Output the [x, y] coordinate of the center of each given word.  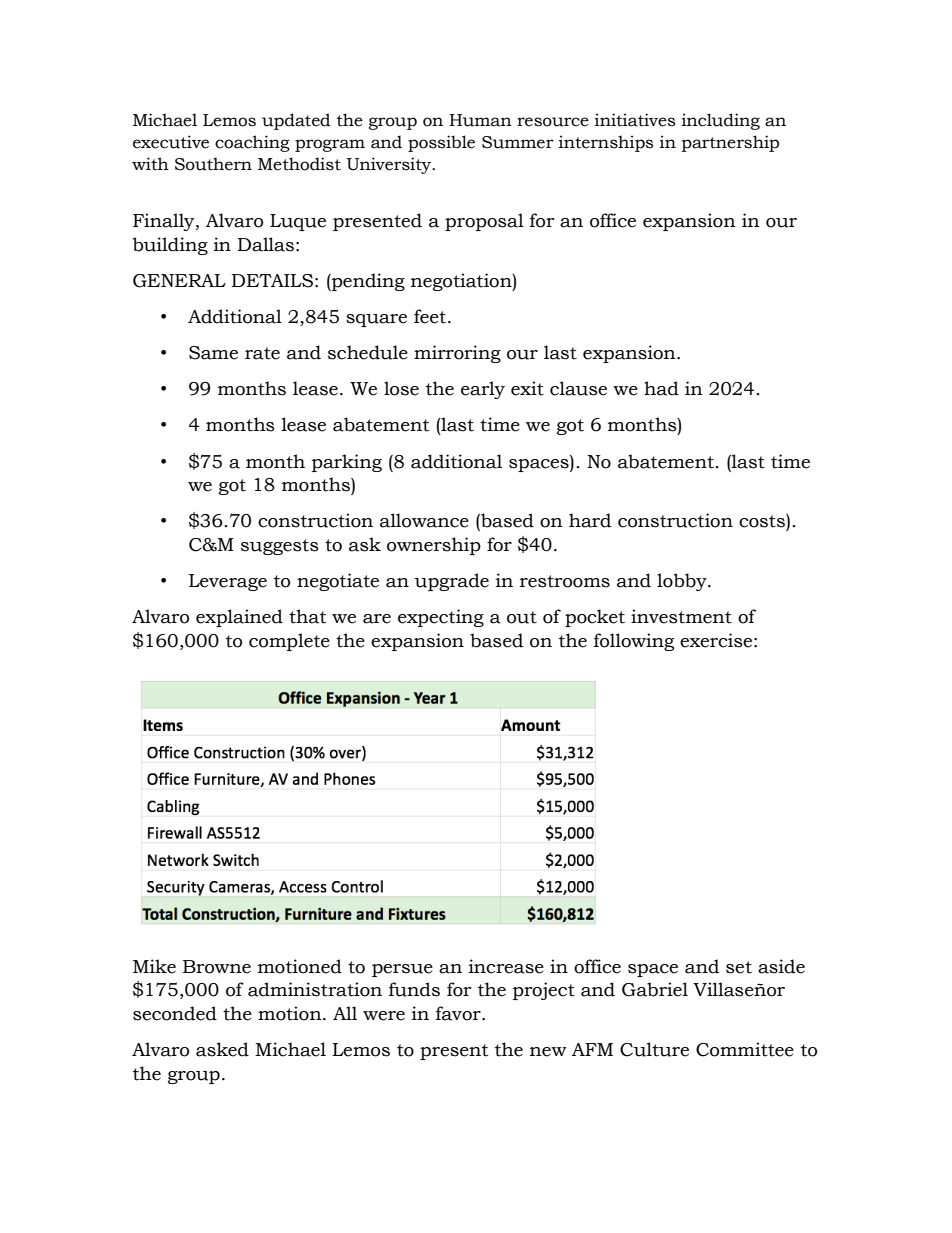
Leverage [228, 582]
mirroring [457, 354]
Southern [213, 164]
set [739, 967]
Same [213, 353]
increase [506, 966]
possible [441, 143]
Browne [217, 967]
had [661, 388]
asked [222, 1049]
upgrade [451, 582]
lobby [683, 582]
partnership [730, 143]
